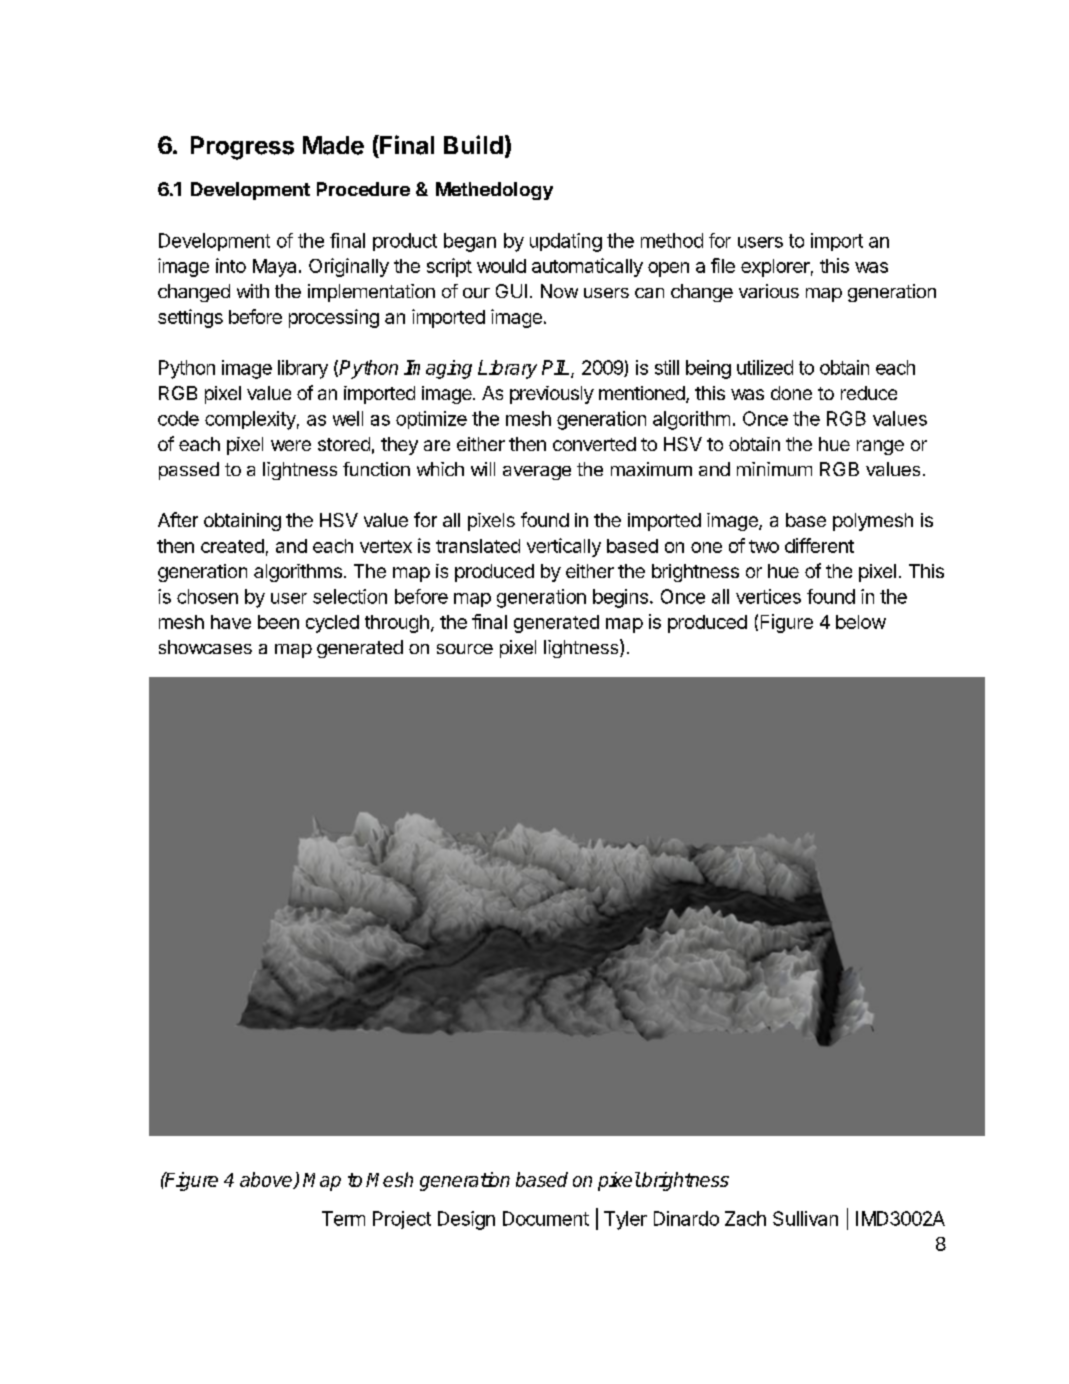 Image resolution: width=1069 pixels, height=1384 pixels. I want to click on Build, so click(473, 144).
